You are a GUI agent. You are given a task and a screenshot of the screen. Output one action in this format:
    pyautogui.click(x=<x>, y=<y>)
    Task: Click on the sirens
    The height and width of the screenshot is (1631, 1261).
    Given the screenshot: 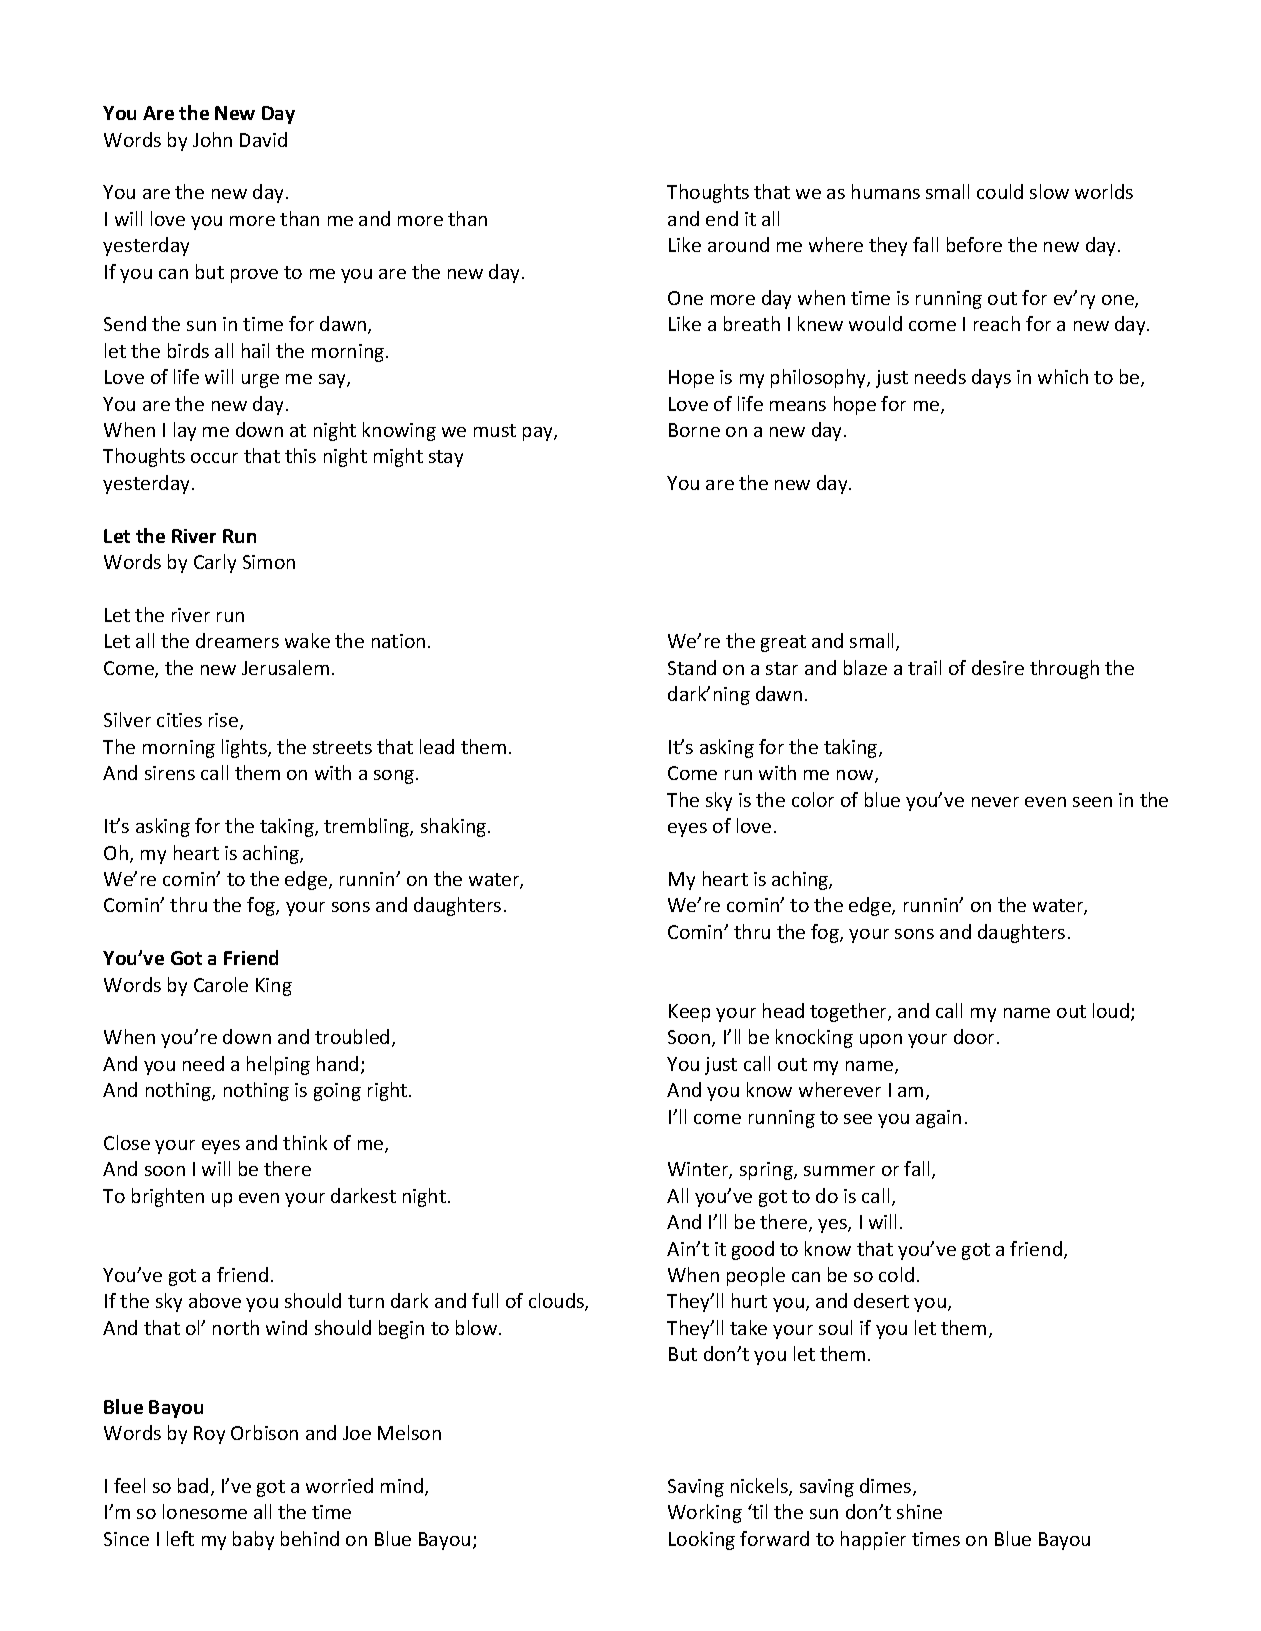 What is the action you would take?
    pyautogui.click(x=170, y=773)
